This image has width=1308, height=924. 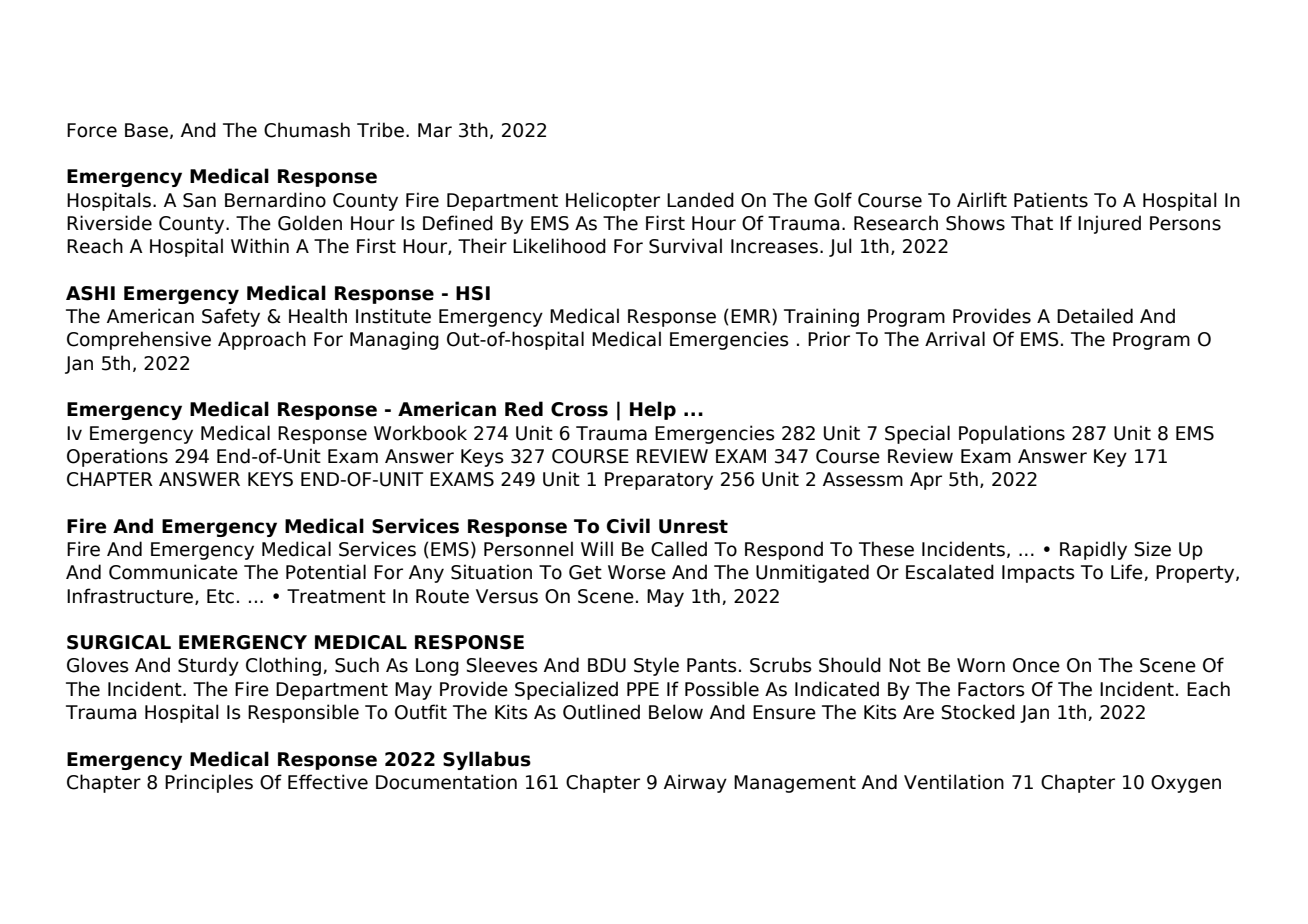 What do you see at coordinates (231, 317) in the image?
I see `Safety` at bounding box center [231, 317].
